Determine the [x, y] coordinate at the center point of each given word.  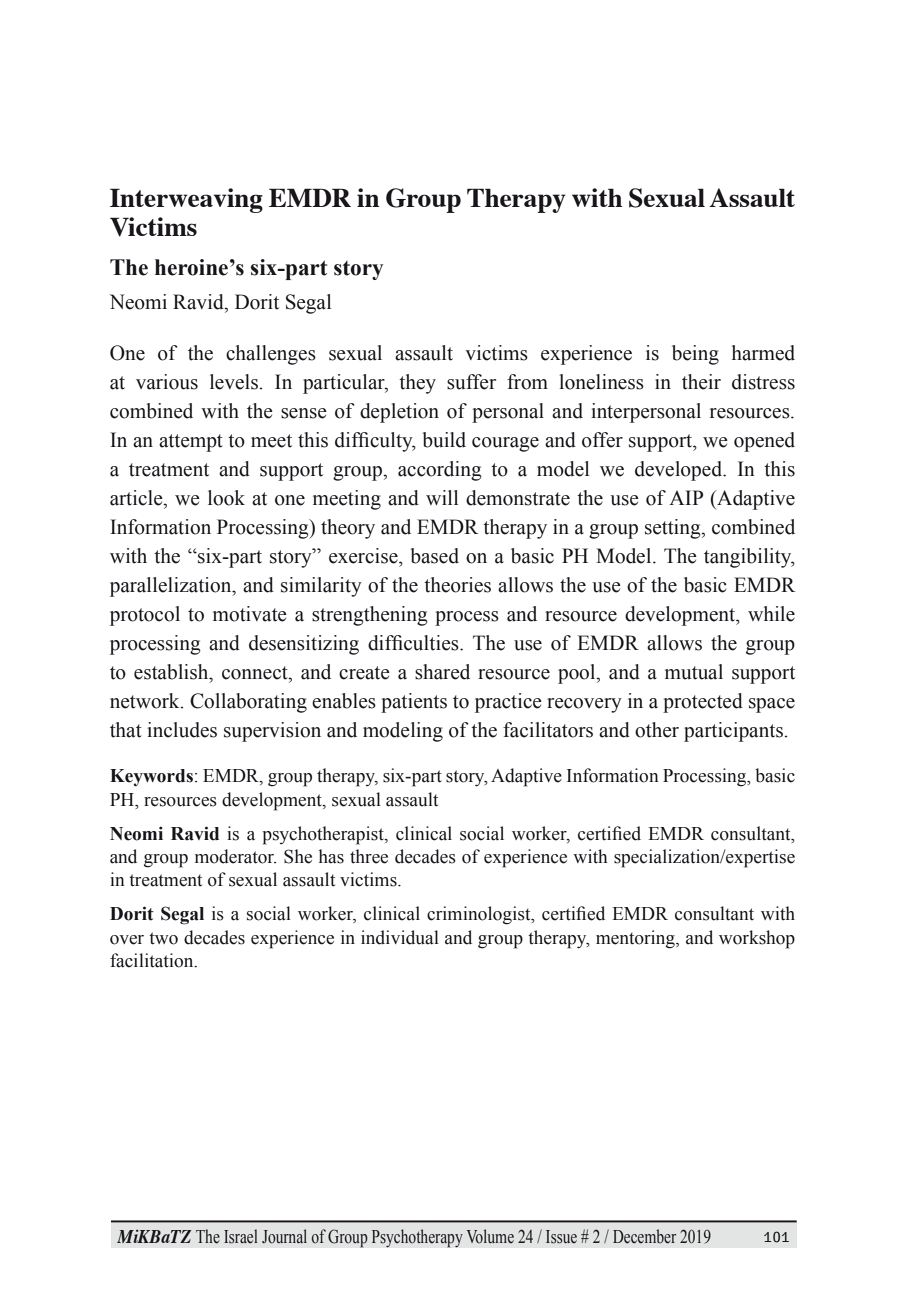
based [434, 556]
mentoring [636, 939]
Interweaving [186, 200]
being [695, 355]
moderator [235, 856]
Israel [241, 1236]
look [226, 498]
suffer [471, 382]
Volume [490, 1236]
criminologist [480, 915]
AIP [686, 497]
